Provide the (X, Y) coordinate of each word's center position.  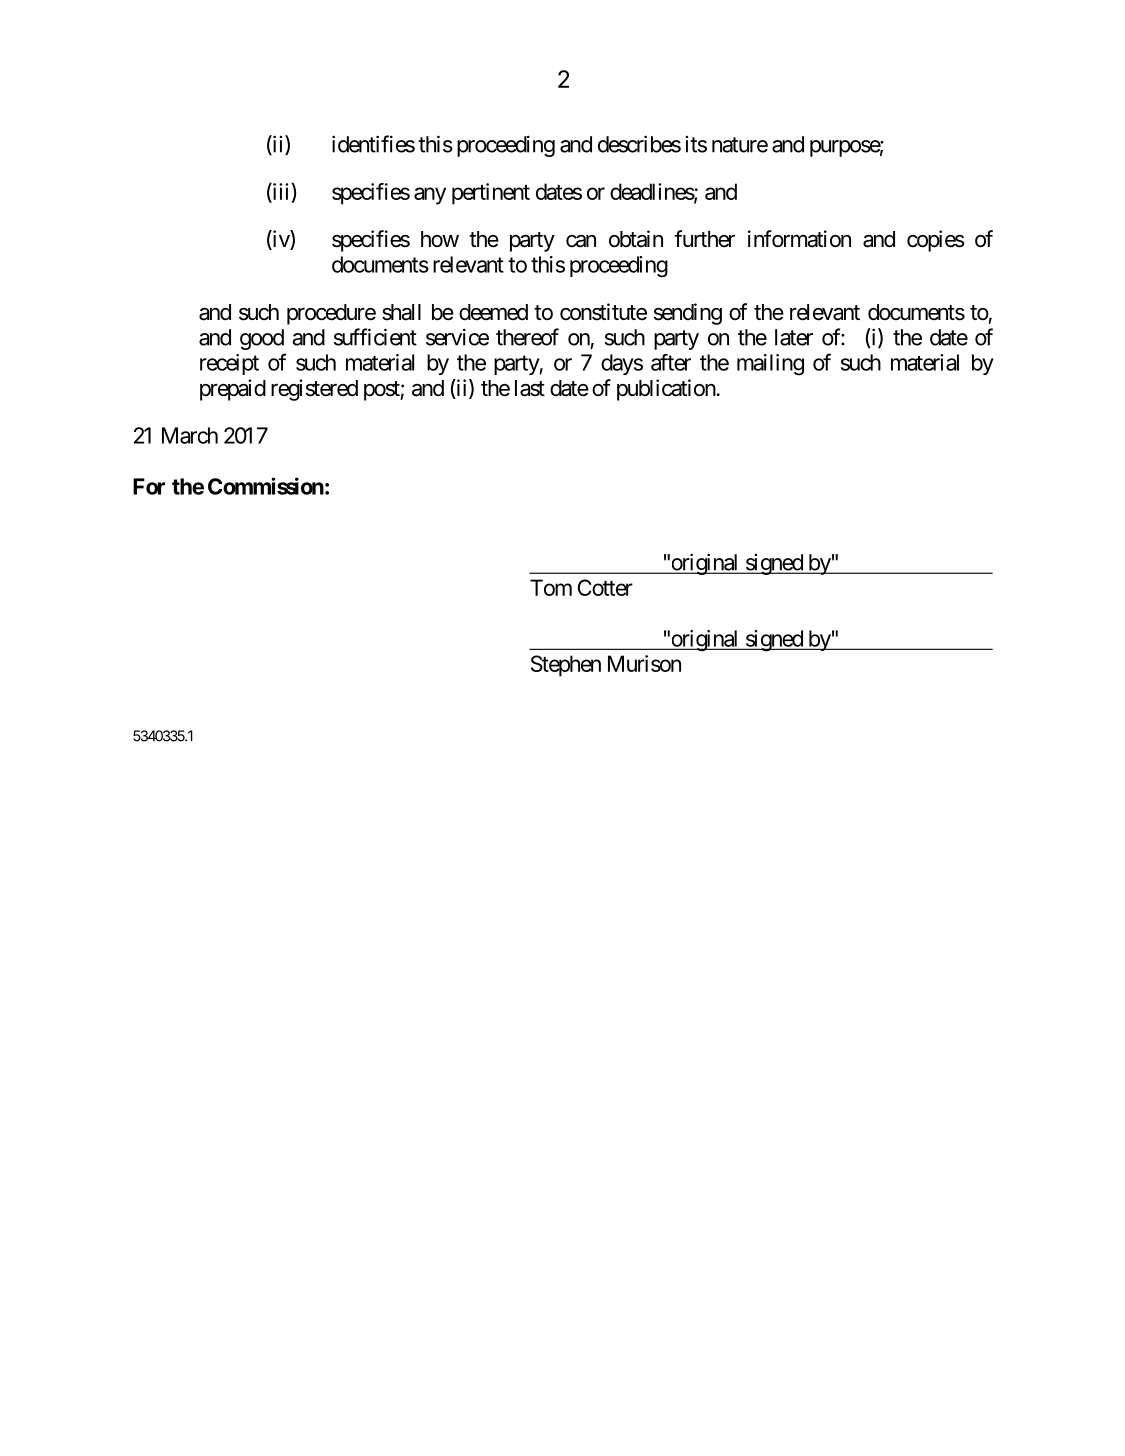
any (430, 196)
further (704, 239)
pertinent (491, 194)
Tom (551, 587)
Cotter (605, 587)
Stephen (566, 666)
